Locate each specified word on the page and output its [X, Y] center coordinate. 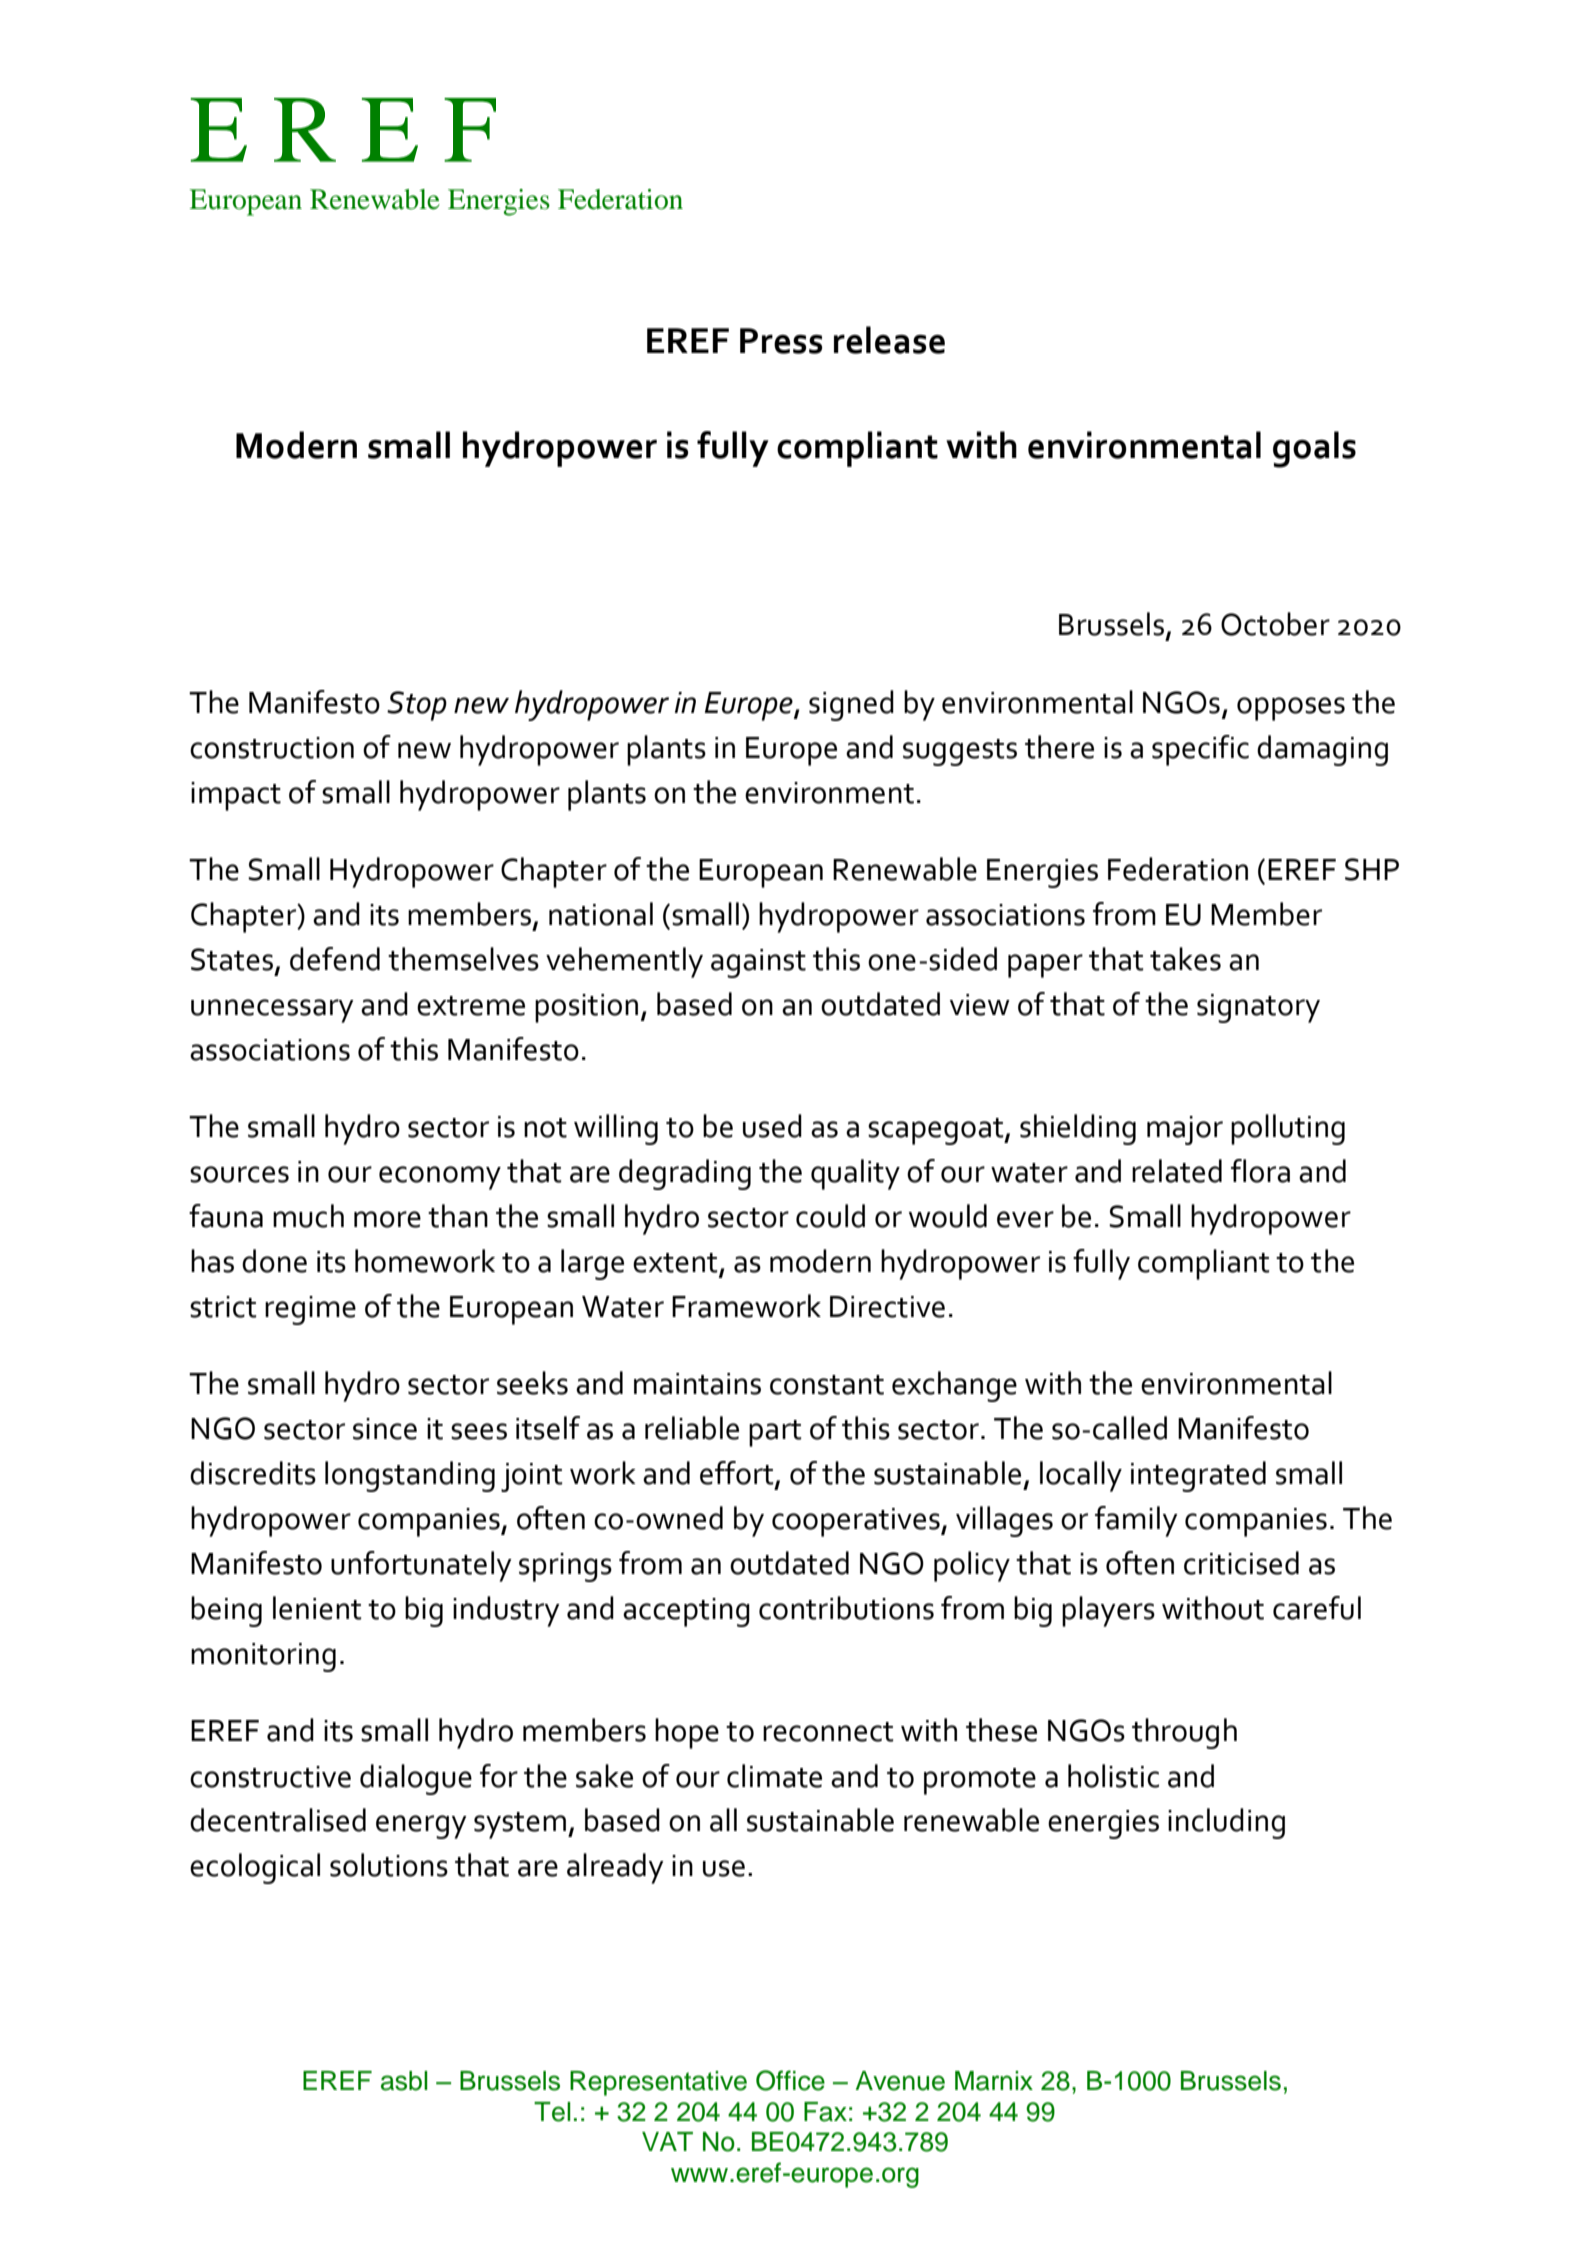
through [1184, 1733]
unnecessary [272, 1011]
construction [272, 748]
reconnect [828, 1732]
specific [1200, 750]
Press [781, 341]
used [772, 1126]
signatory [1258, 1008]
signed [851, 705]
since [385, 1429]
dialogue [416, 1779]
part [775, 1433]
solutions [389, 1865]
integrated [1198, 1476]
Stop [417, 706]
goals [1314, 449]
